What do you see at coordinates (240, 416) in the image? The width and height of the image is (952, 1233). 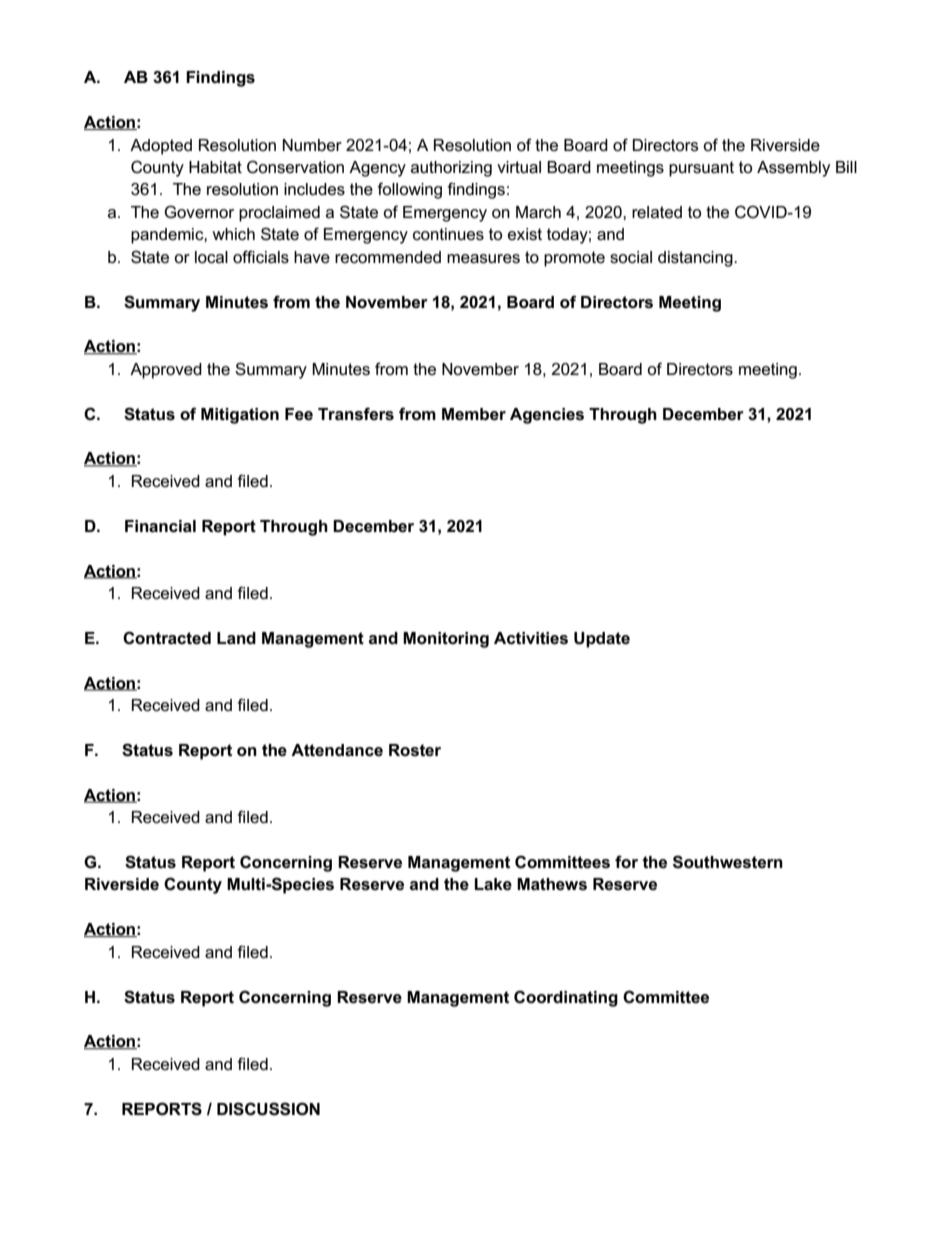 I see `Mitigation` at bounding box center [240, 416].
